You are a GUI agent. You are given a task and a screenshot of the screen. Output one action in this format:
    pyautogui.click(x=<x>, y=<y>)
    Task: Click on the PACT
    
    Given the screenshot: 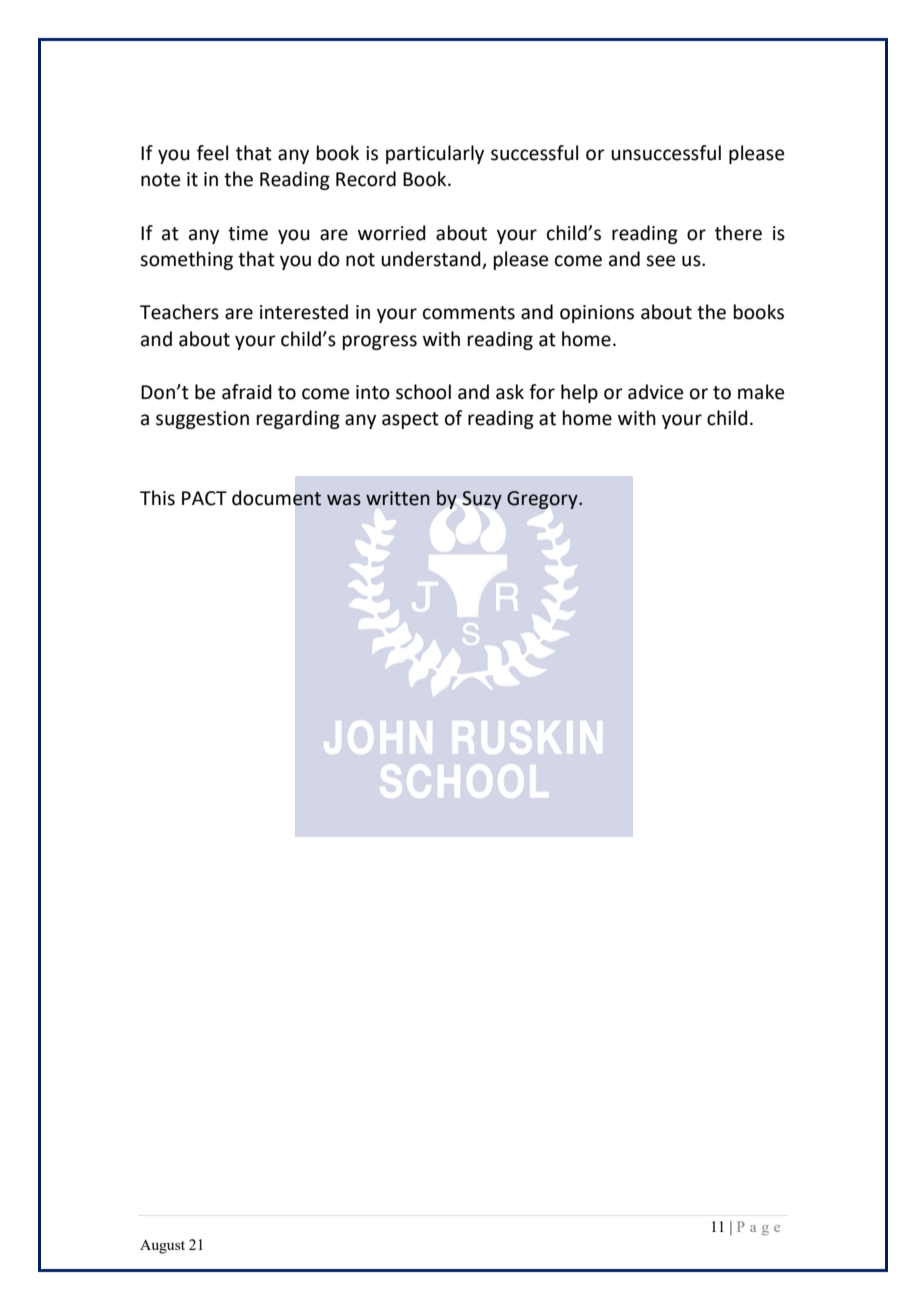 What is the action you would take?
    pyautogui.click(x=204, y=498)
